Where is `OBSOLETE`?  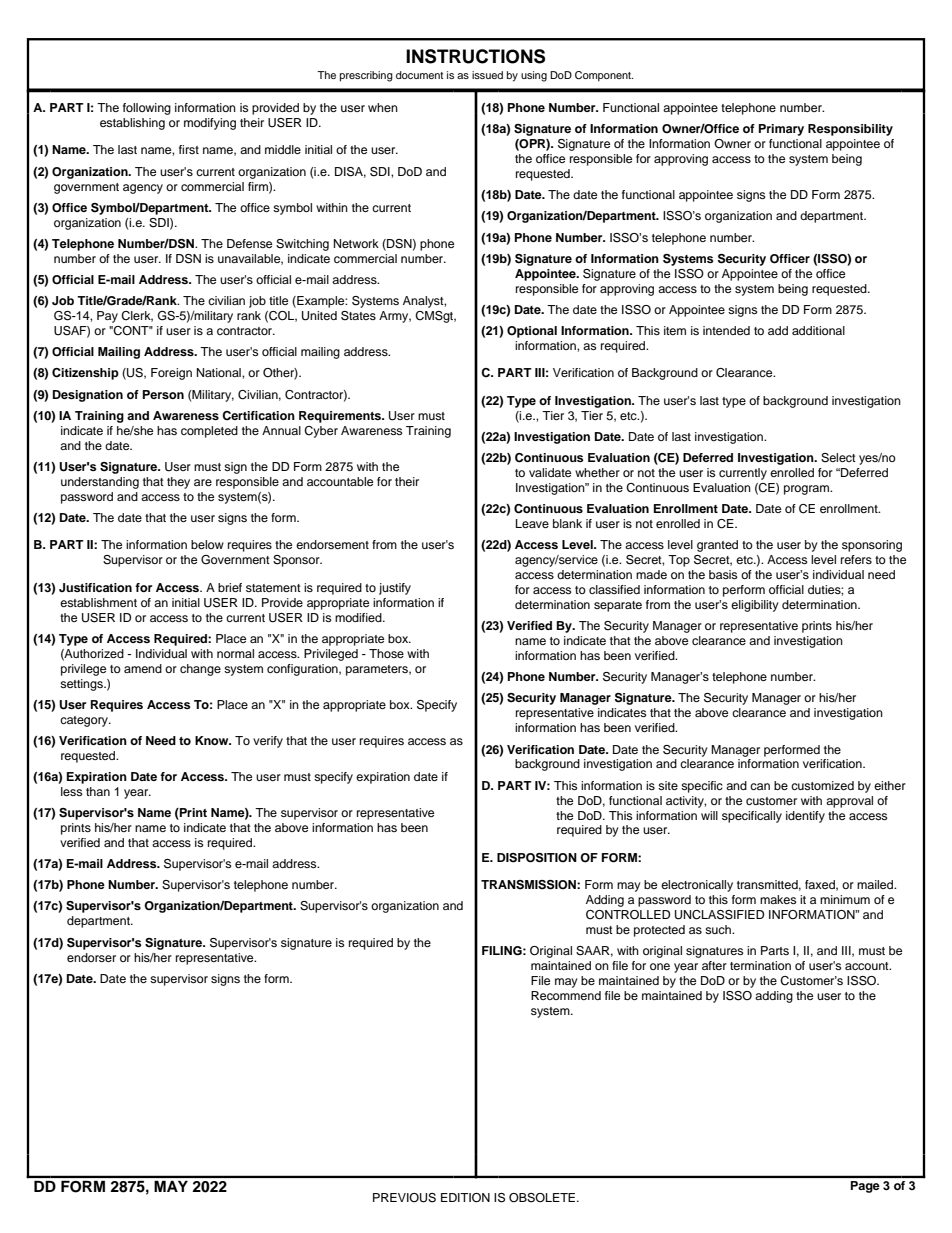
OBSOLETE is located at coordinates (543, 1198).
